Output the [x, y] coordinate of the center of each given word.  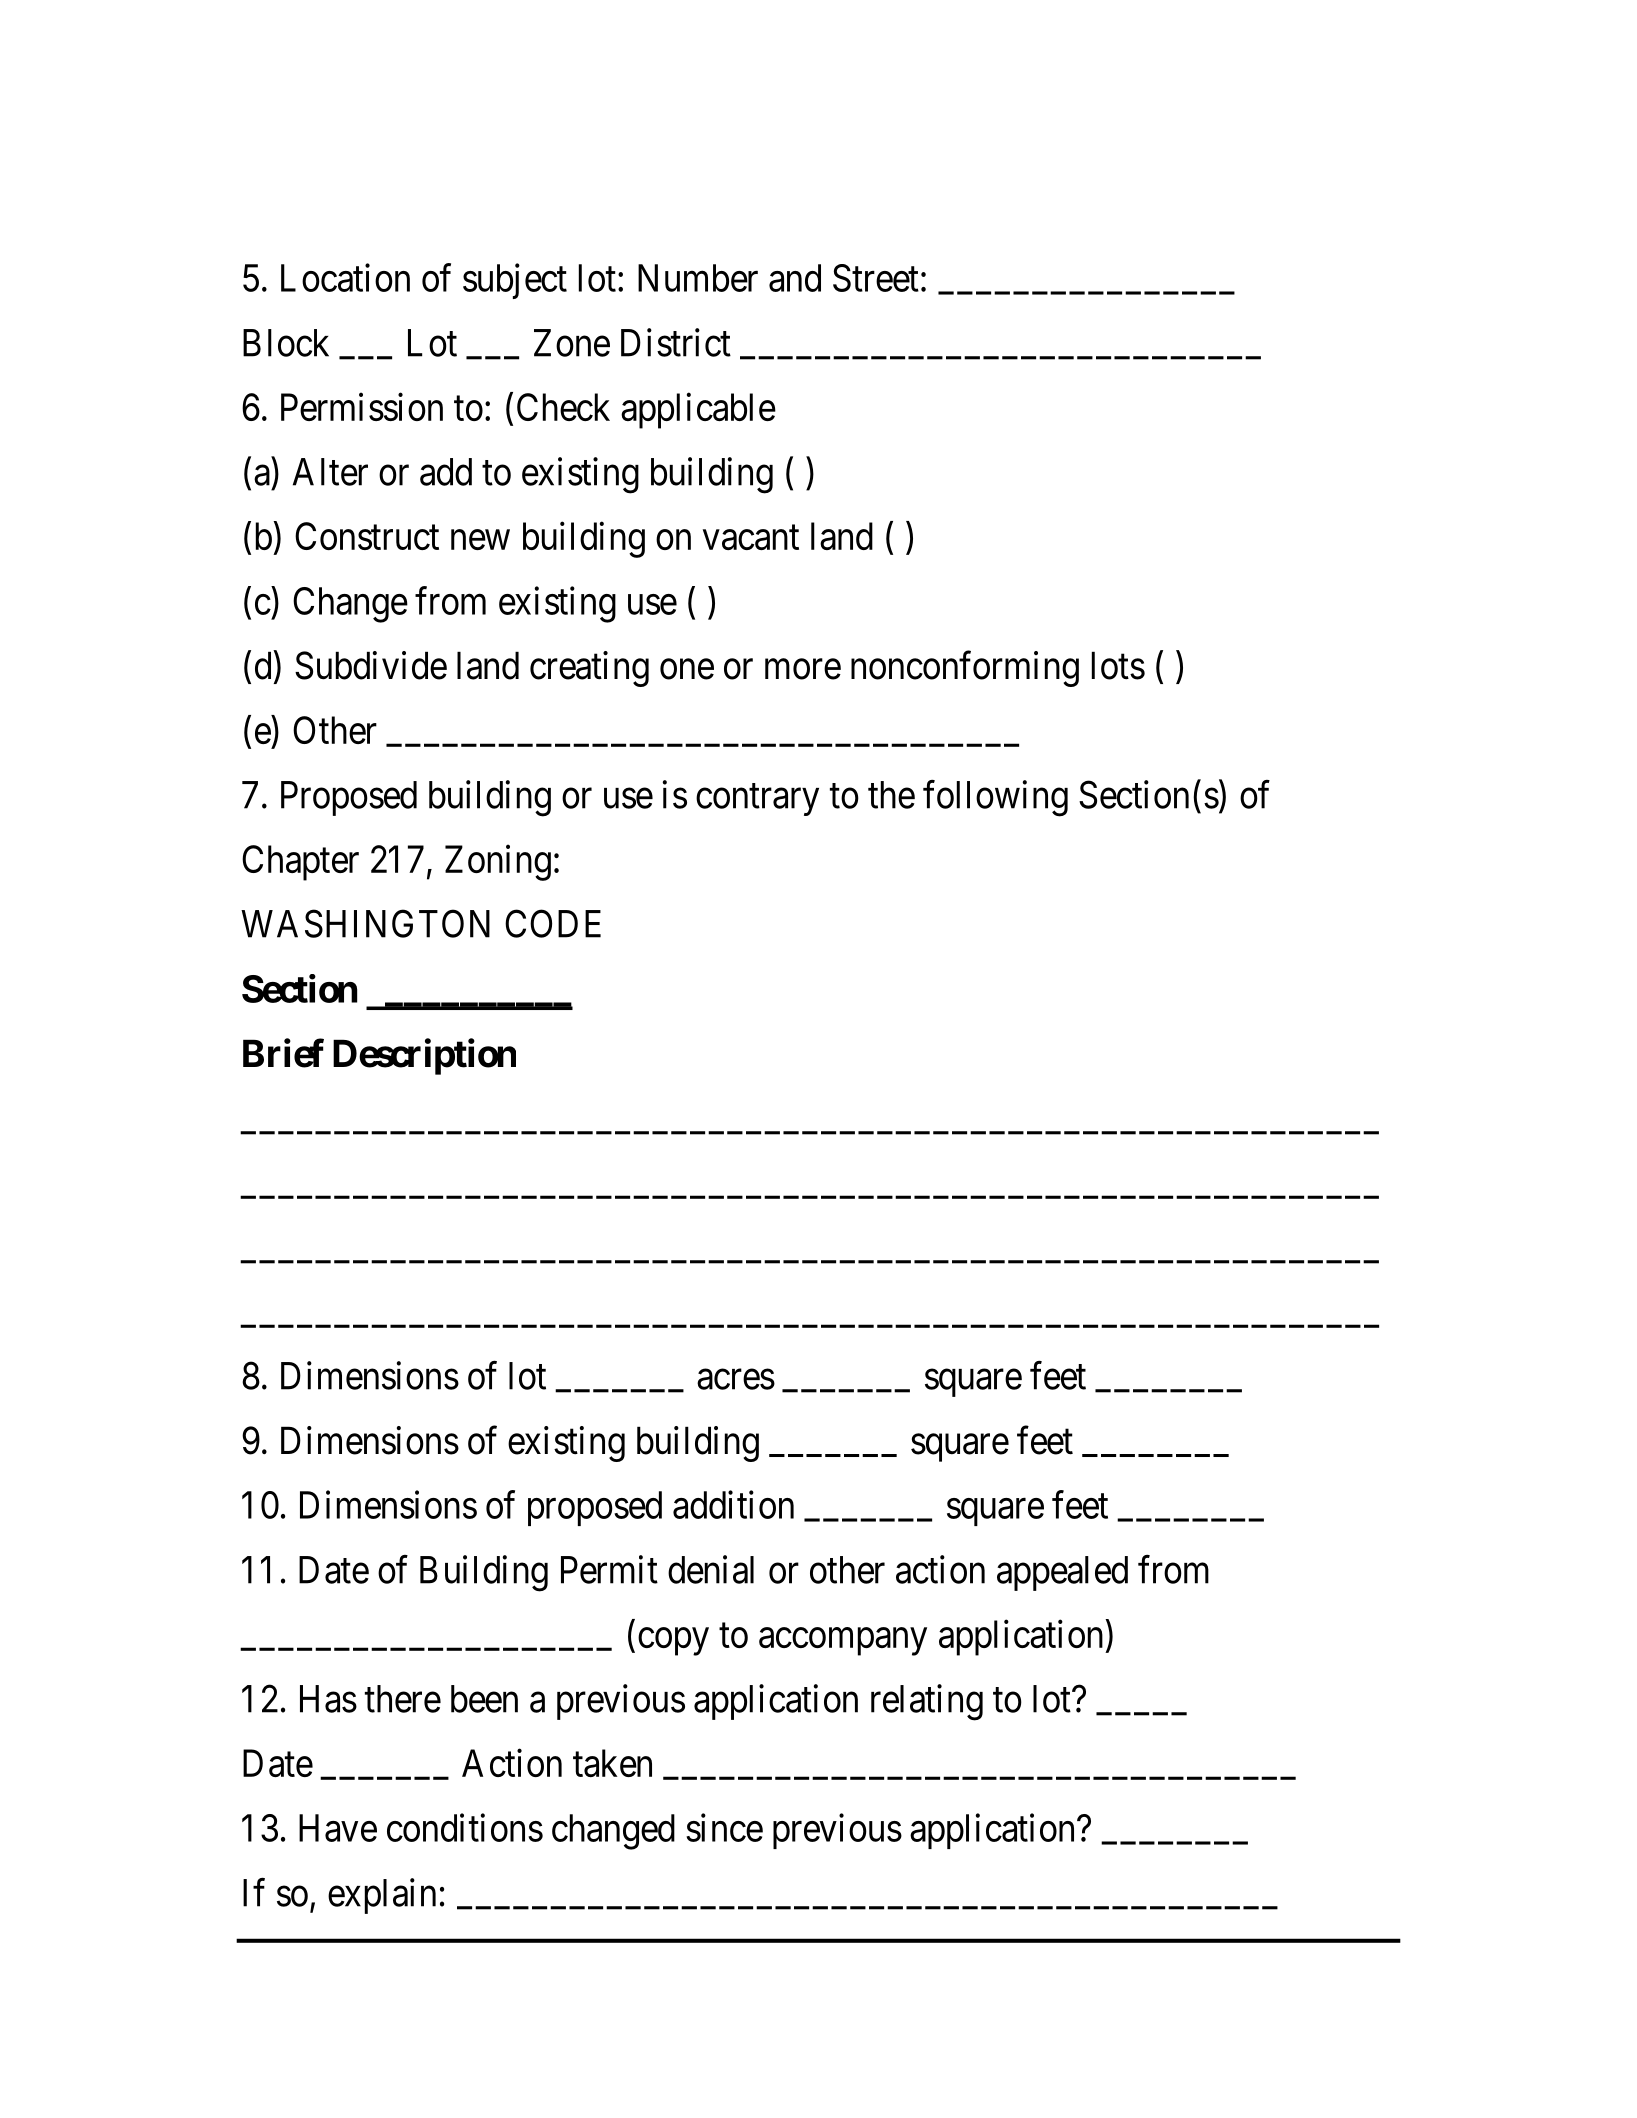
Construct [367, 536]
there [403, 1699]
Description [424, 1057]
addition [733, 1505]
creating [589, 669]
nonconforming [965, 669]
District [676, 342]
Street [876, 278]
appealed [1062, 1573]
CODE [553, 924]
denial [711, 1569]
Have [338, 1828]
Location [345, 278]
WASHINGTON [365, 924]
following [995, 798]
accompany [843, 1642]
